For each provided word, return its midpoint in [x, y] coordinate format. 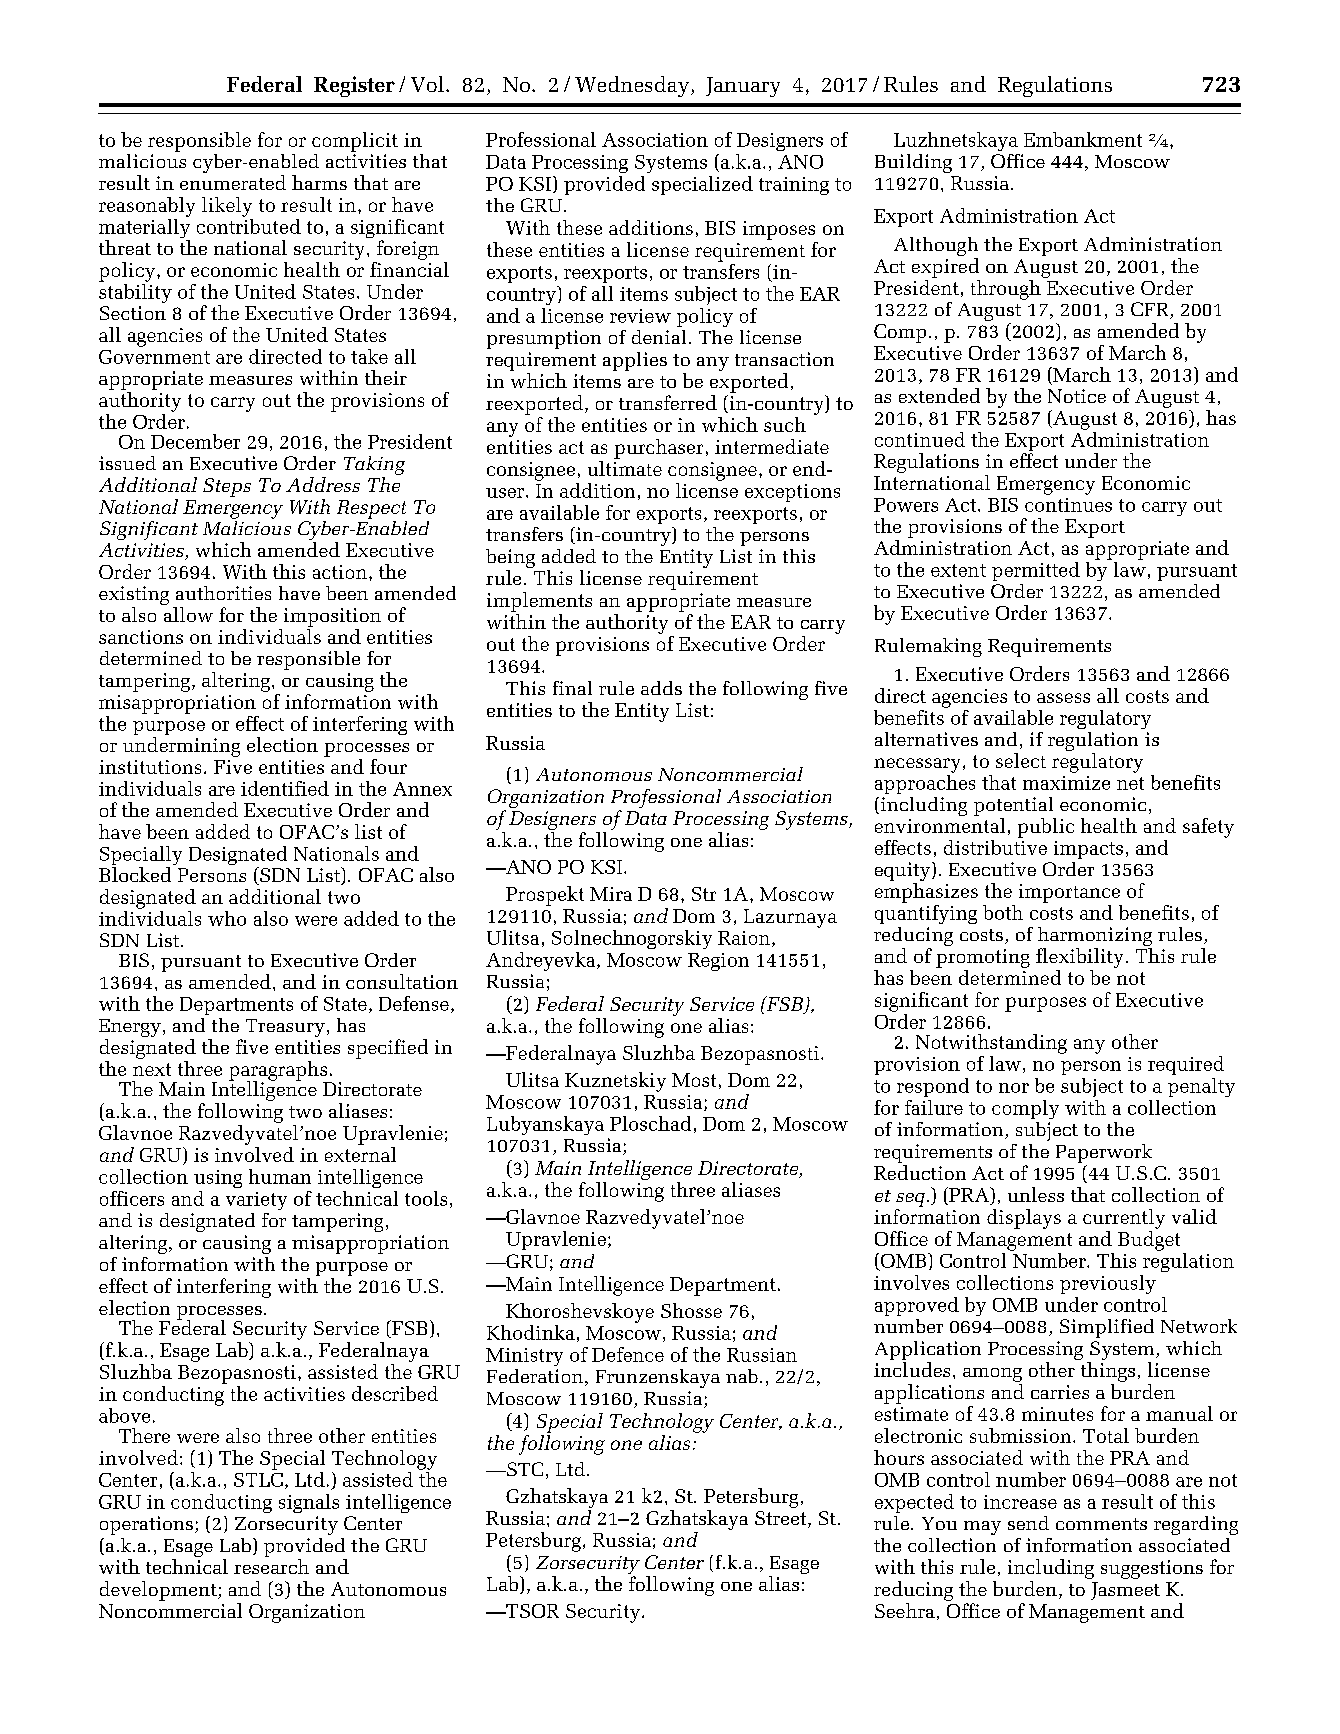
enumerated [233, 182]
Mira [611, 894]
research [271, 1566]
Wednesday [632, 86]
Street [782, 1519]
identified [285, 788]
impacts [1088, 850]
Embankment [1083, 139]
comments [1101, 1524]
